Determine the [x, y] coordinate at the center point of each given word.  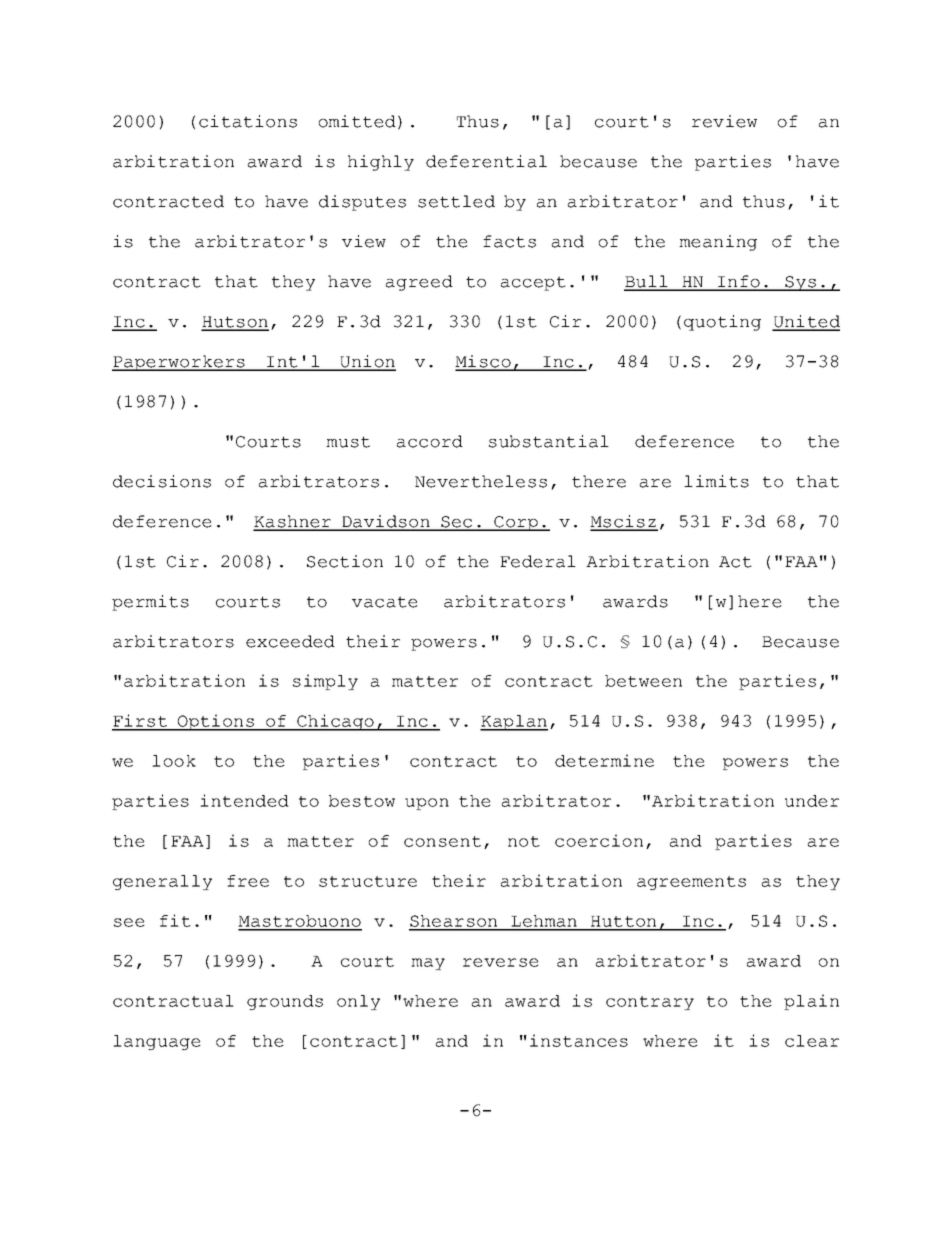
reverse [501, 962]
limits [716, 481]
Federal [538, 561]
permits [150, 603]
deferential [486, 161]
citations [248, 121]
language [157, 1042]
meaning [718, 243]
